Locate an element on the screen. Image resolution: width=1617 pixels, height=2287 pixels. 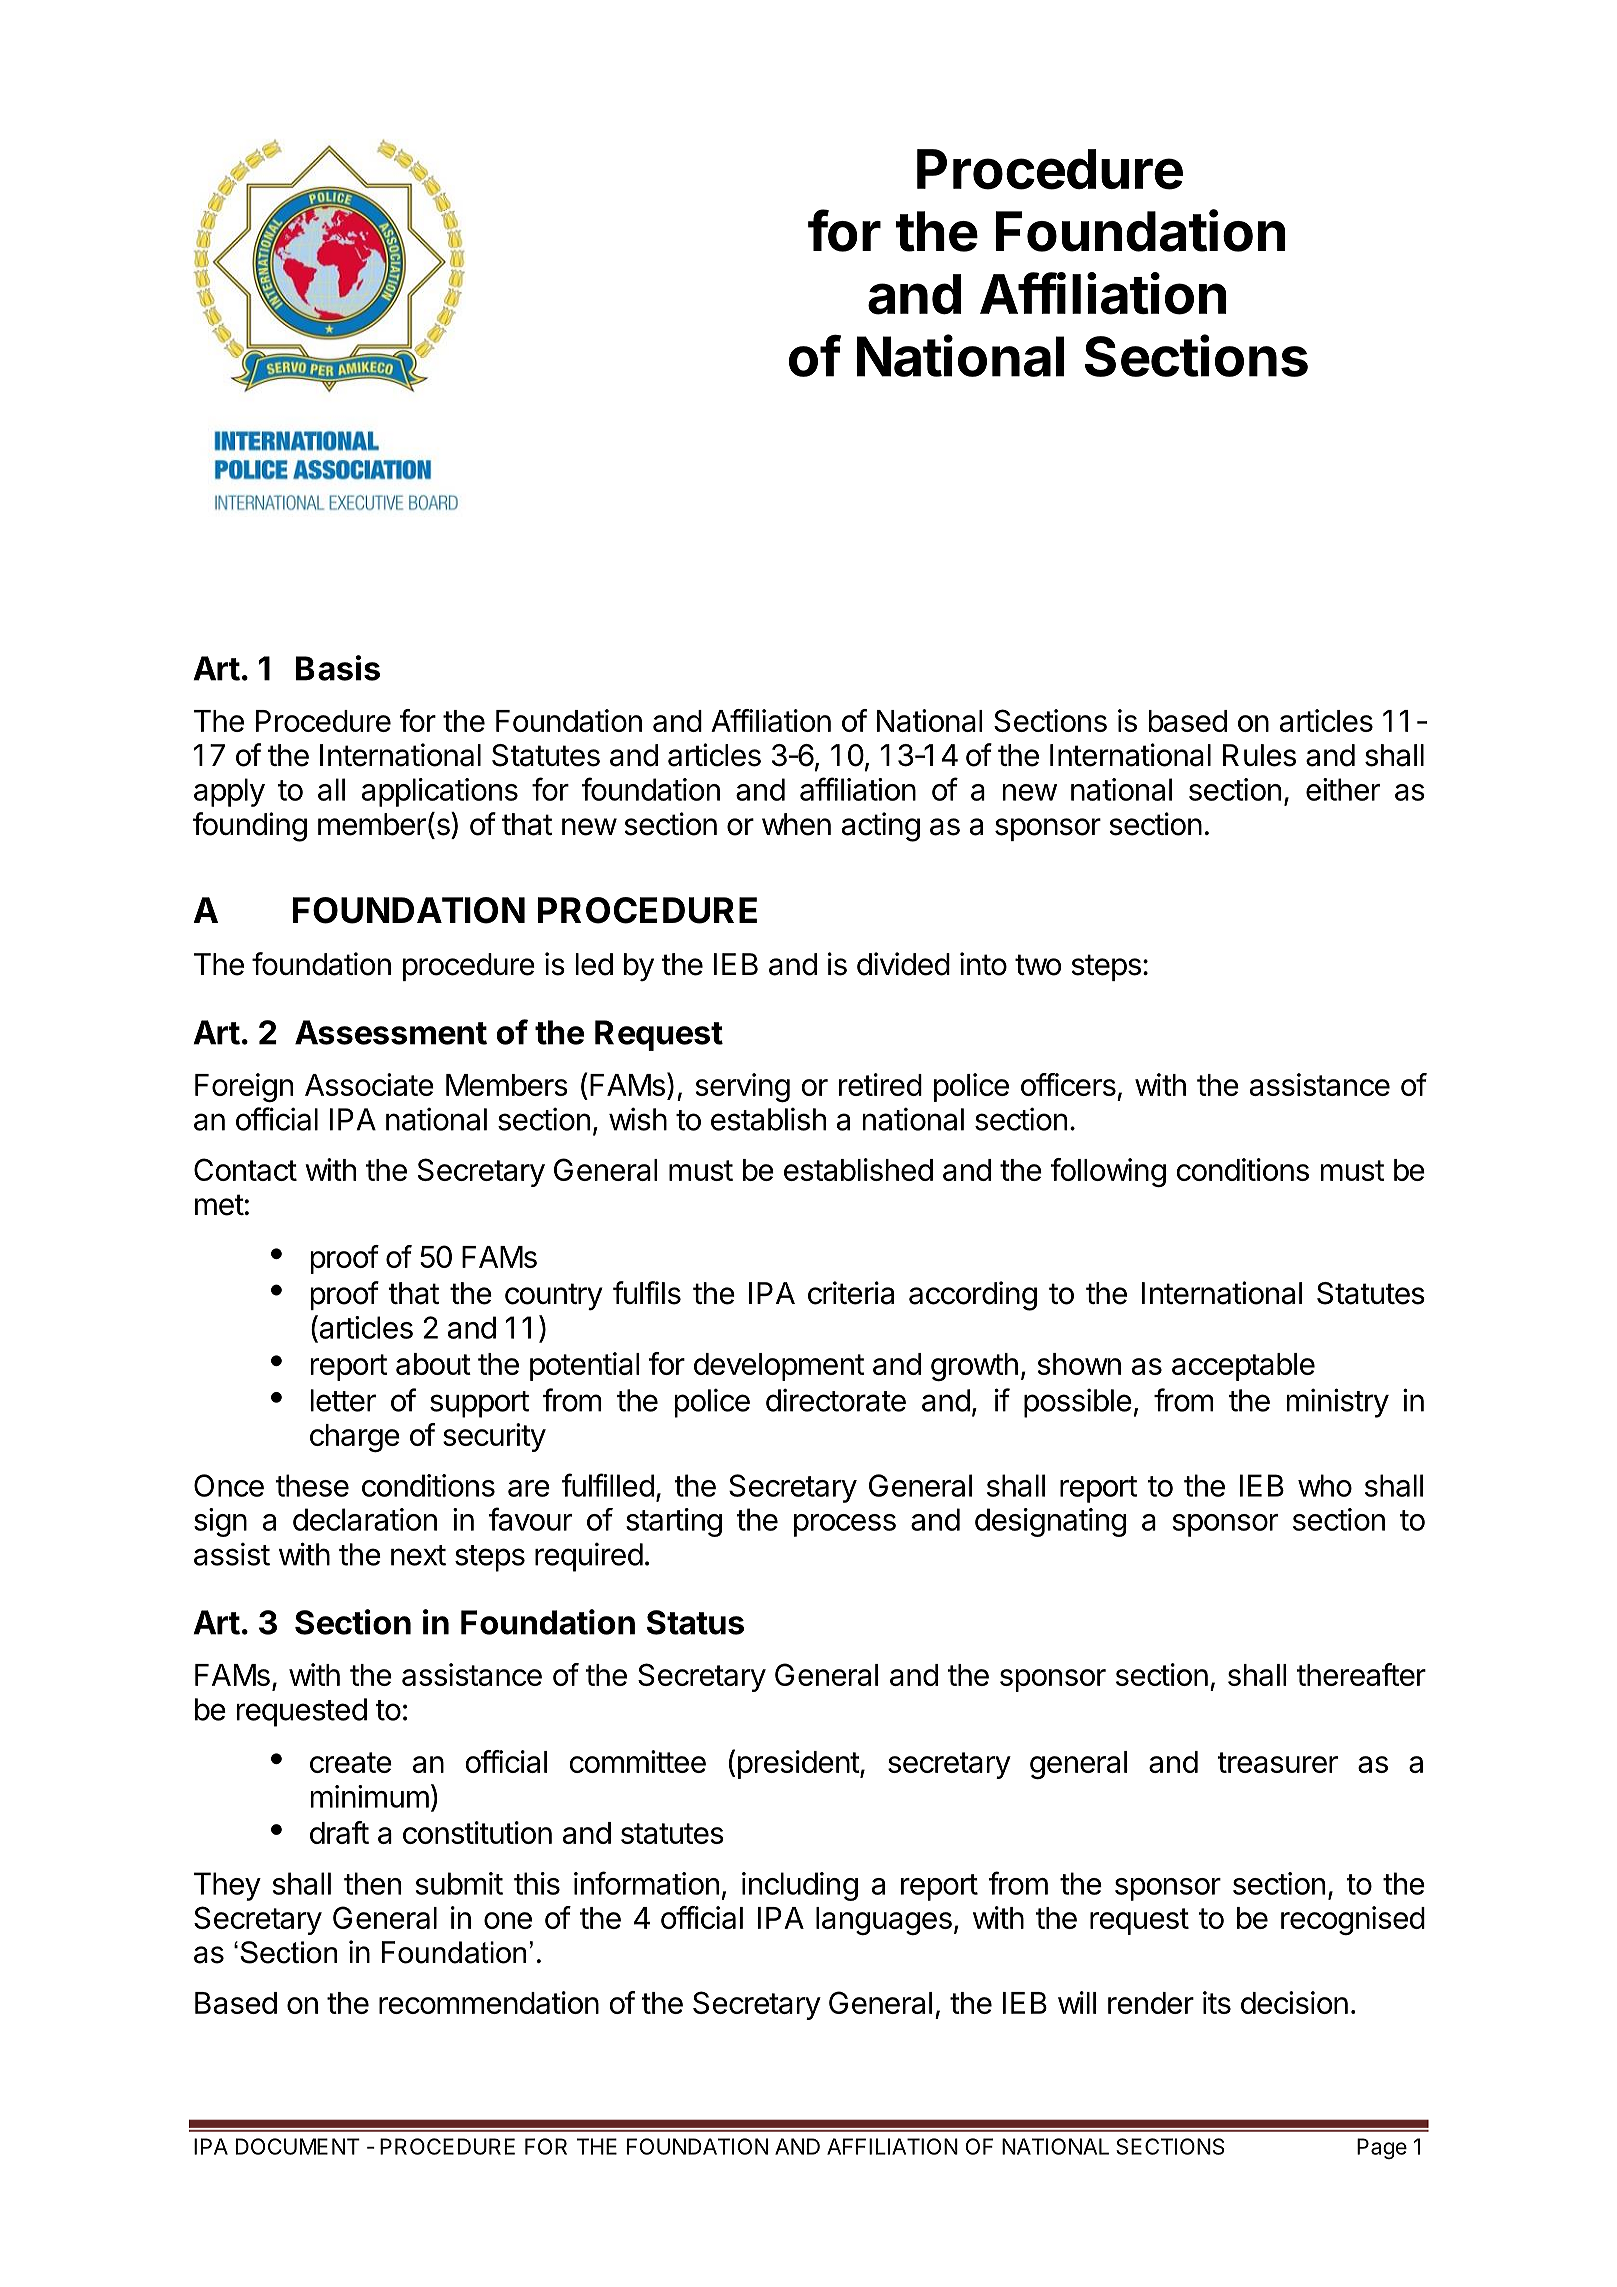
thereafter is located at coordinates (1361, 1674).
